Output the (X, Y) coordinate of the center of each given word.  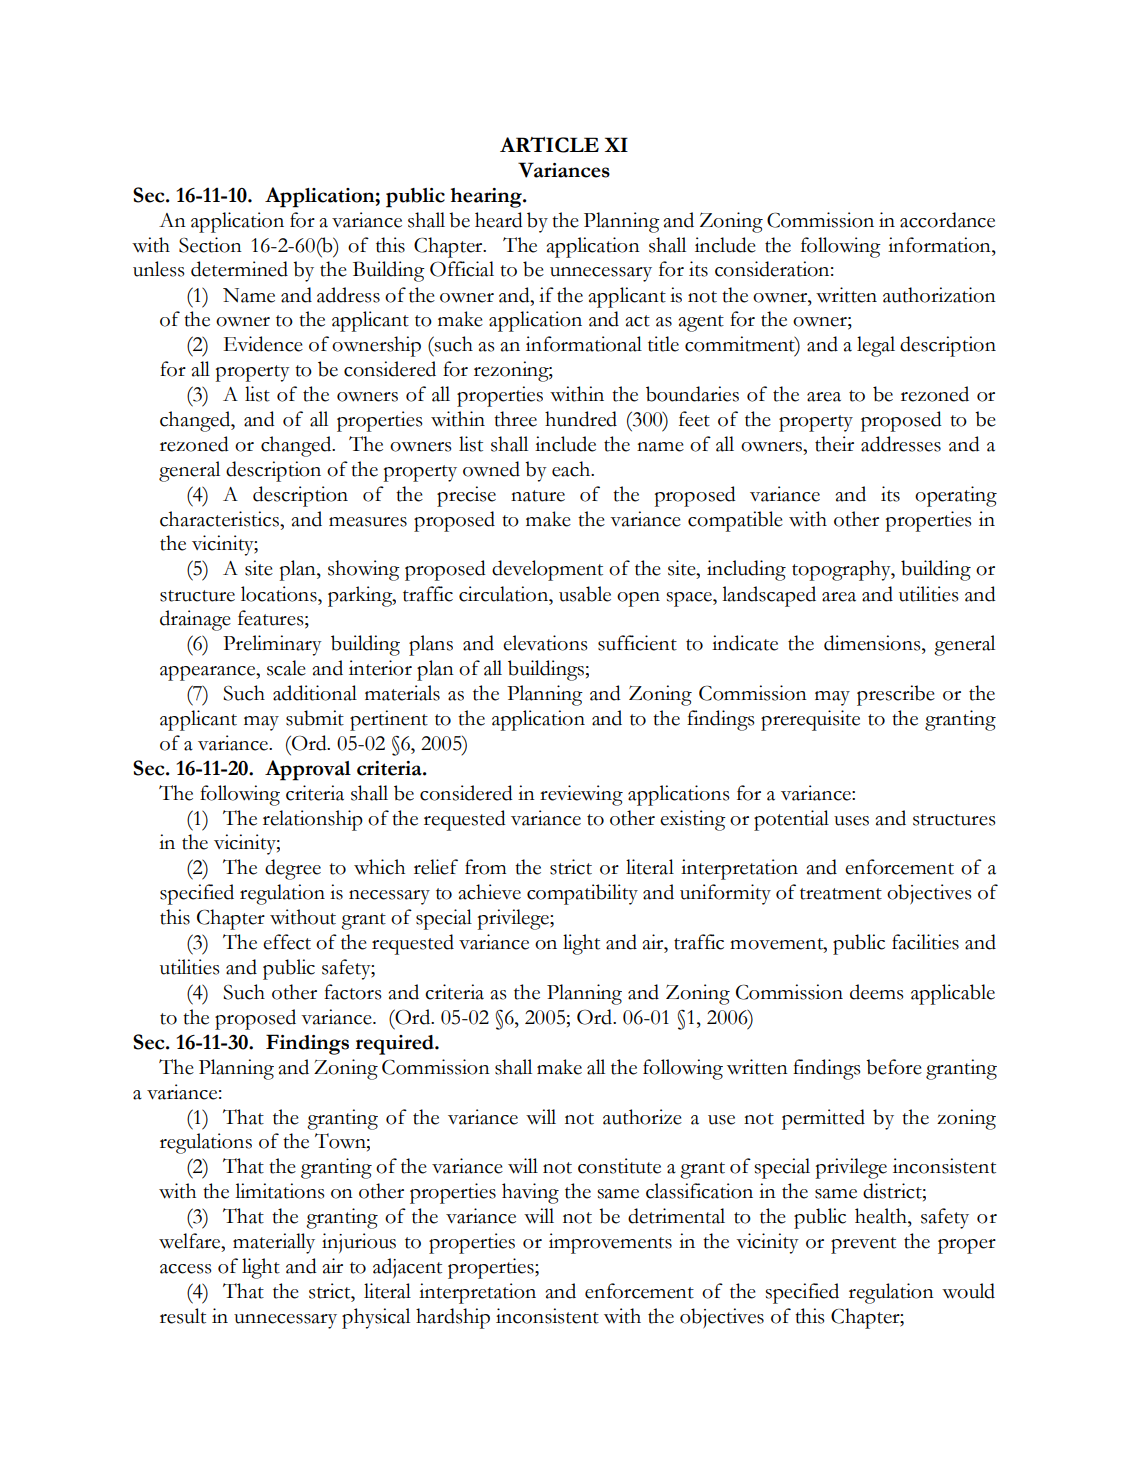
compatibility (582, 894)
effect (287, 942)
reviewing (581, 795)
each (572, 469)
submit (315, 718)
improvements (610, 1243)
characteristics (220, 519)
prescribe (896, 695)
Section (210, 245)
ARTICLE (549, 145)
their (834, 444)
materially (274, 1243)
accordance (947, 220)
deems (877, 992)
